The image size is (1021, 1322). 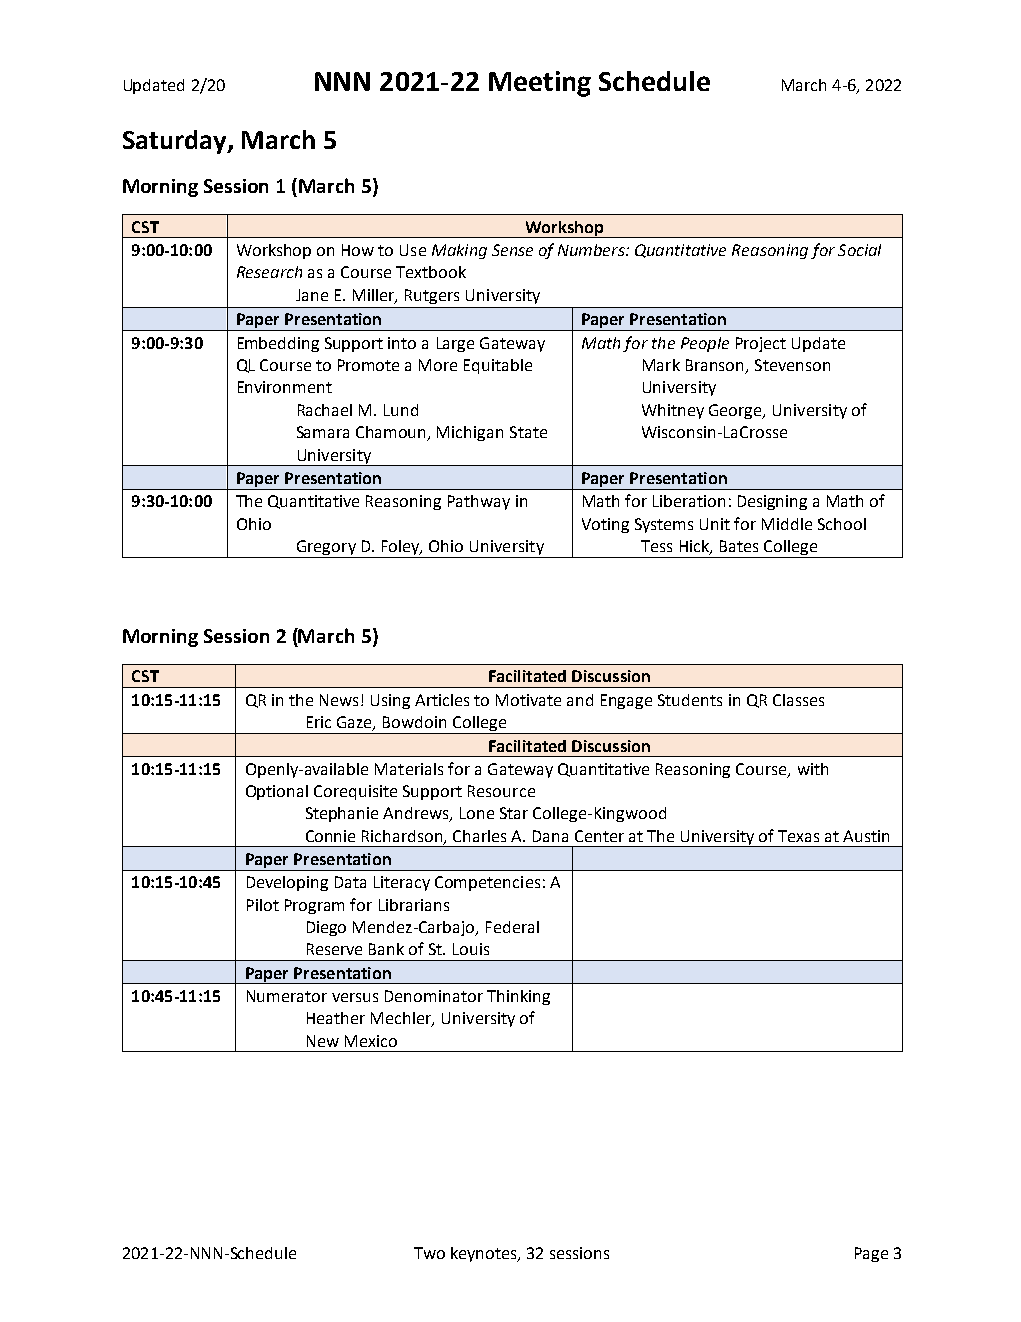 What do you see at coordinates (859, 250) in the screenshot?
I see `Social` at bounding box center [859, 250].
